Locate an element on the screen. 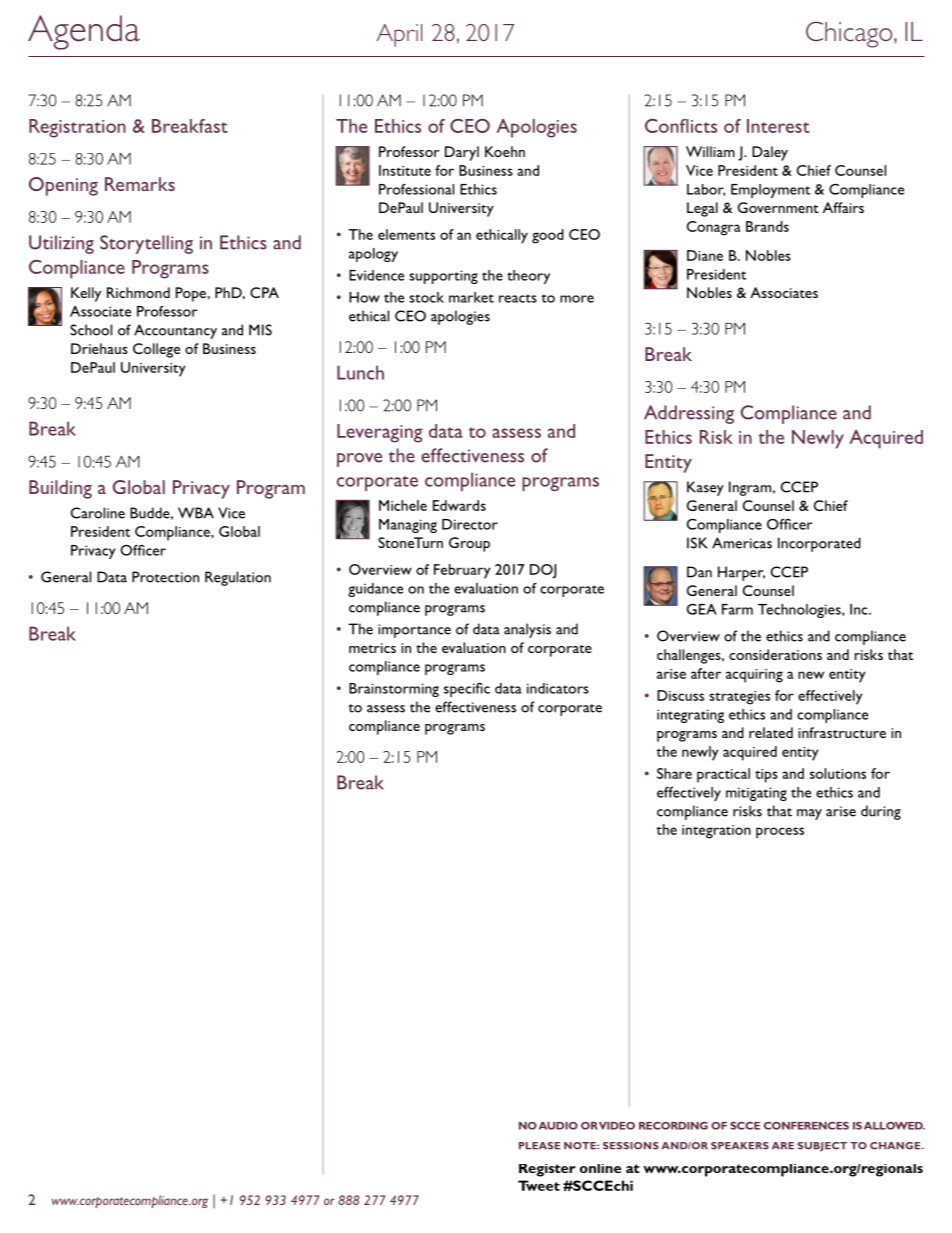 The image size is (952, 1233). PLEASE is located at coordinates (539, 1146).
